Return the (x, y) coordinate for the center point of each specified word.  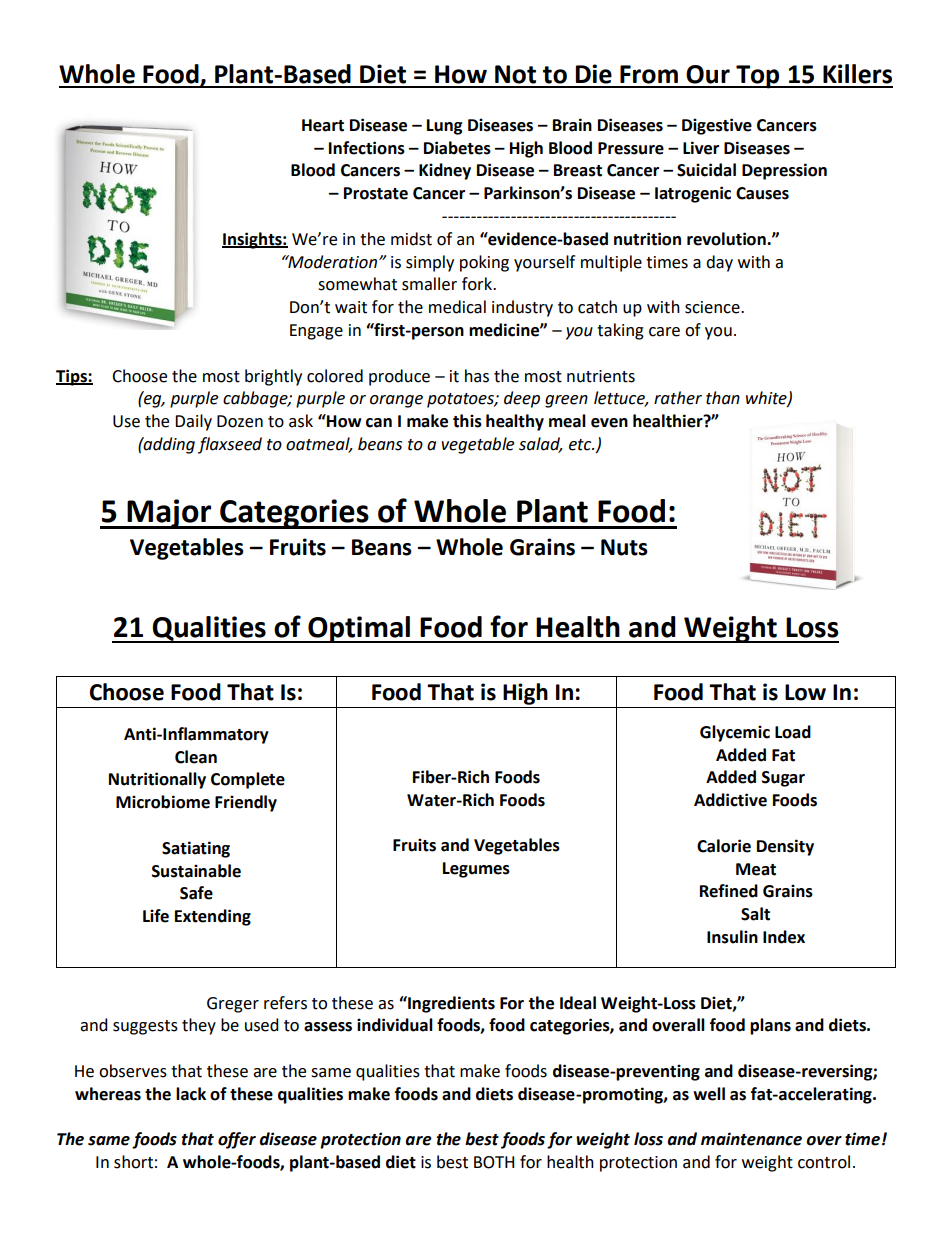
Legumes (476, 870)
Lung (445, 127)
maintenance (751, 1139)
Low (805, 692)
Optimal (359, 629)
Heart (323, 125)
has (477, 376)
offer (237, 1140)
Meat (756, 869)
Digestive (717, 126)
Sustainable (196, 871)
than (723, 398)
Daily (193, 422)
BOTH (494, 1162)
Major (169, 514)
